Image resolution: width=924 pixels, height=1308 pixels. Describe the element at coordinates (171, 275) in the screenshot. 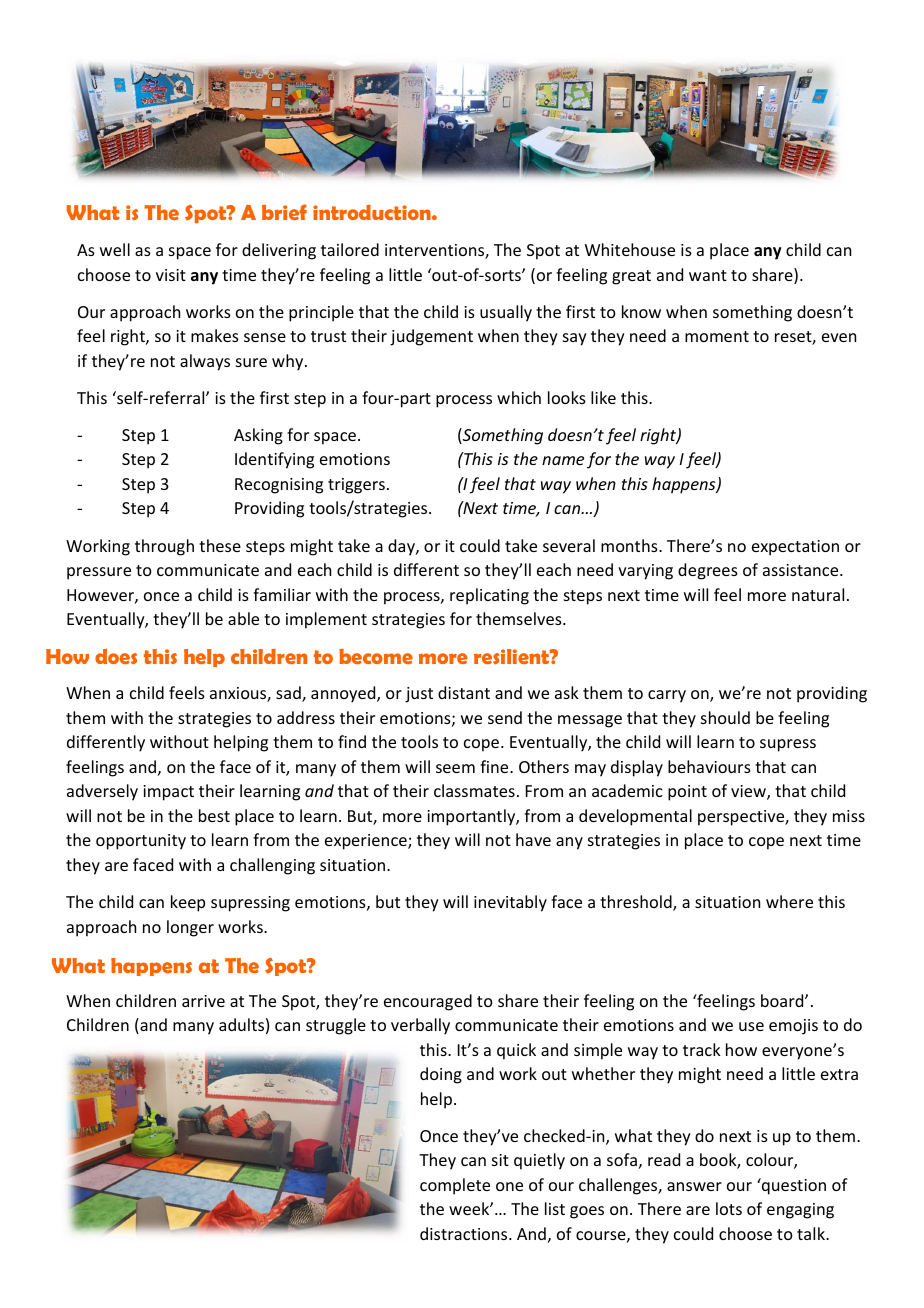

I see `visit` at that location.
